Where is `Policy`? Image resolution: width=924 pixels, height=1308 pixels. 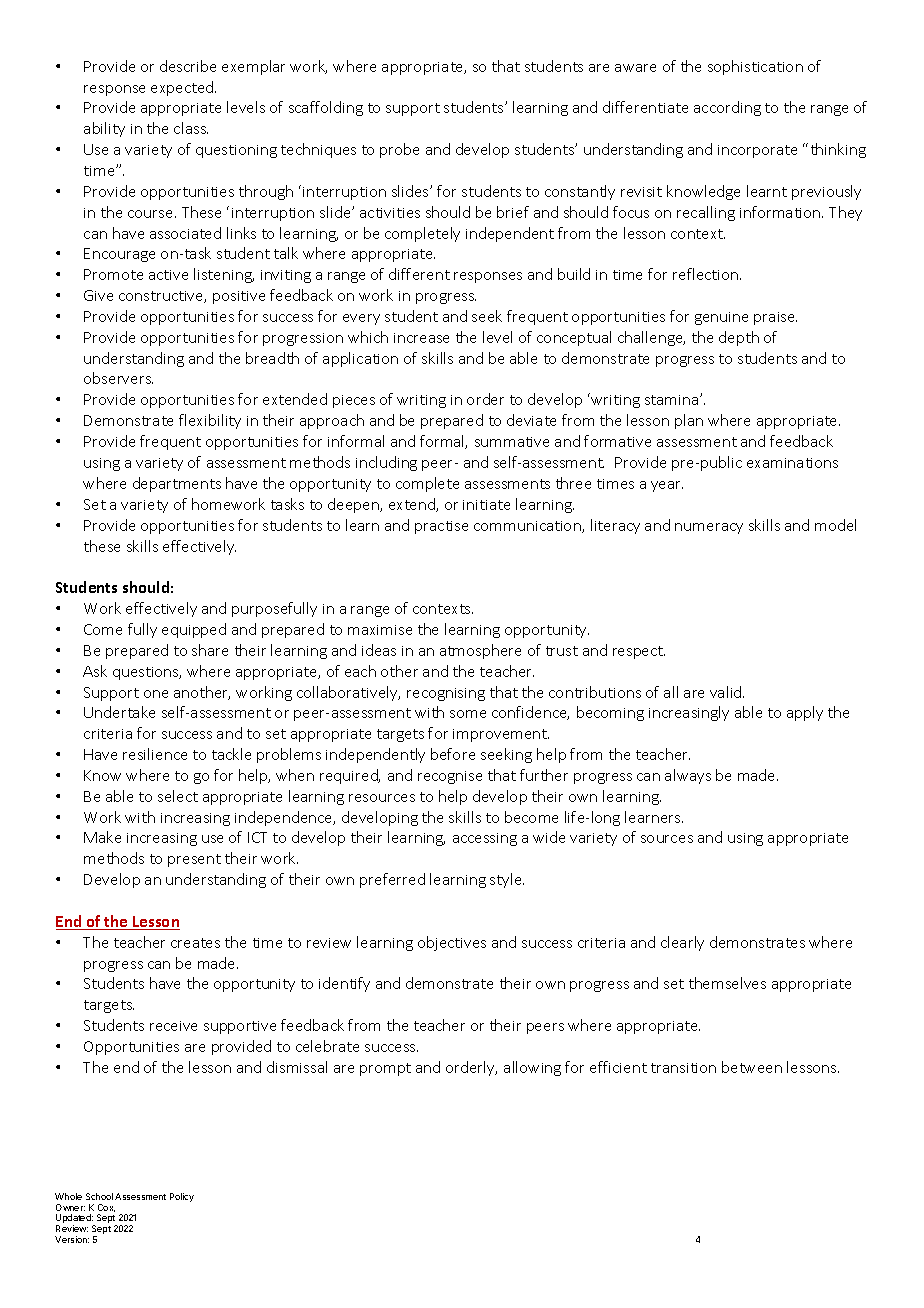 Policy is located at coordinates (182, 1197).
